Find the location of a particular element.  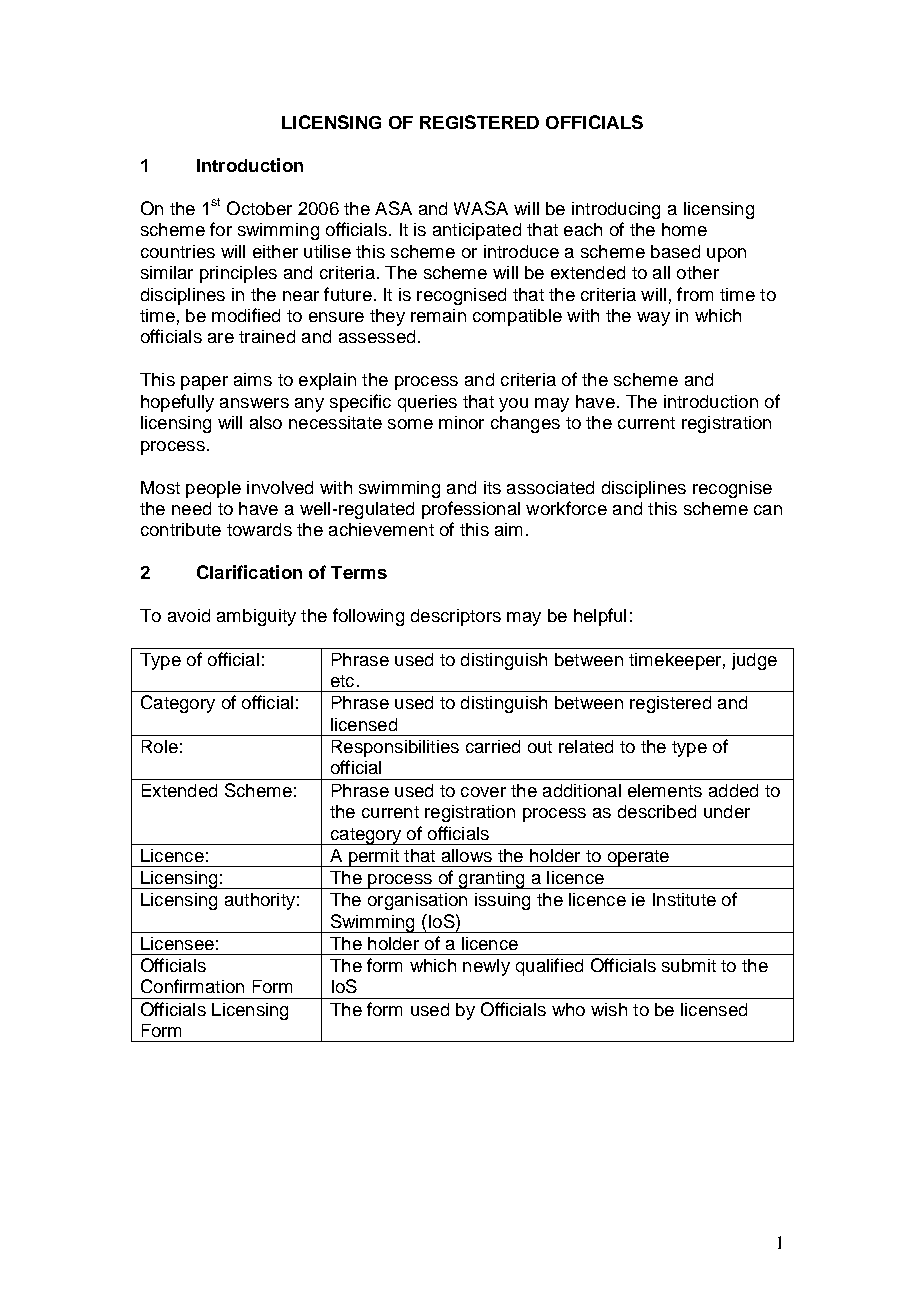

Confirmation is located at coordinates (192, 986).
